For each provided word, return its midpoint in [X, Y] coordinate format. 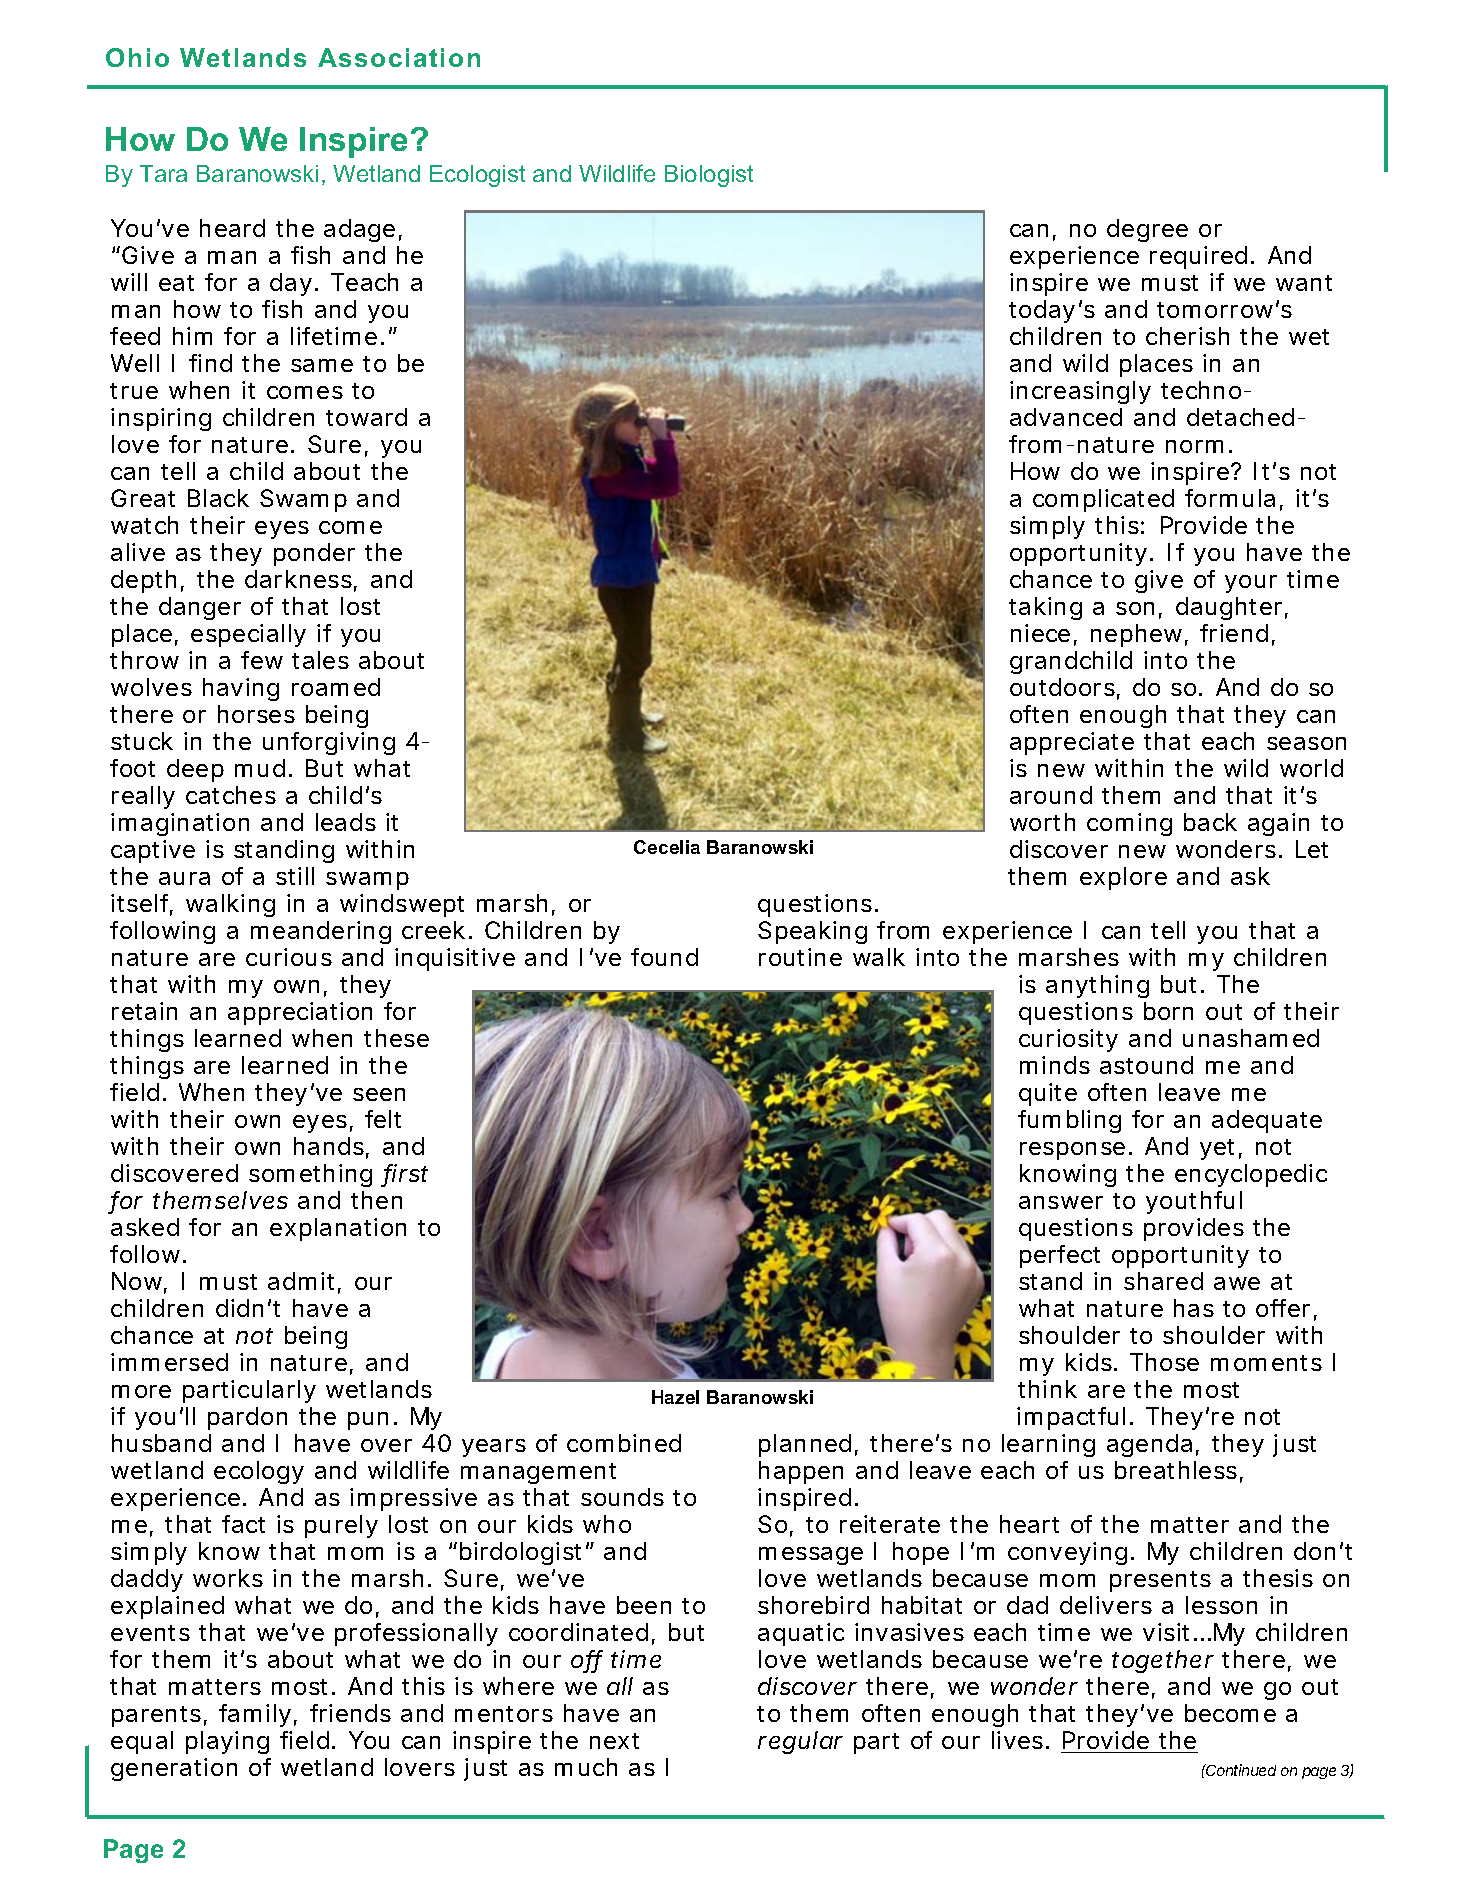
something [310, 1175]
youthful [1194, 1202]
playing [227, 1742]
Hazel [675, 1397]
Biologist [709, 176]
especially [248, 635]
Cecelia [667, 847]
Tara [163, 173]
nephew [1139, 635]
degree [1147, 230]
